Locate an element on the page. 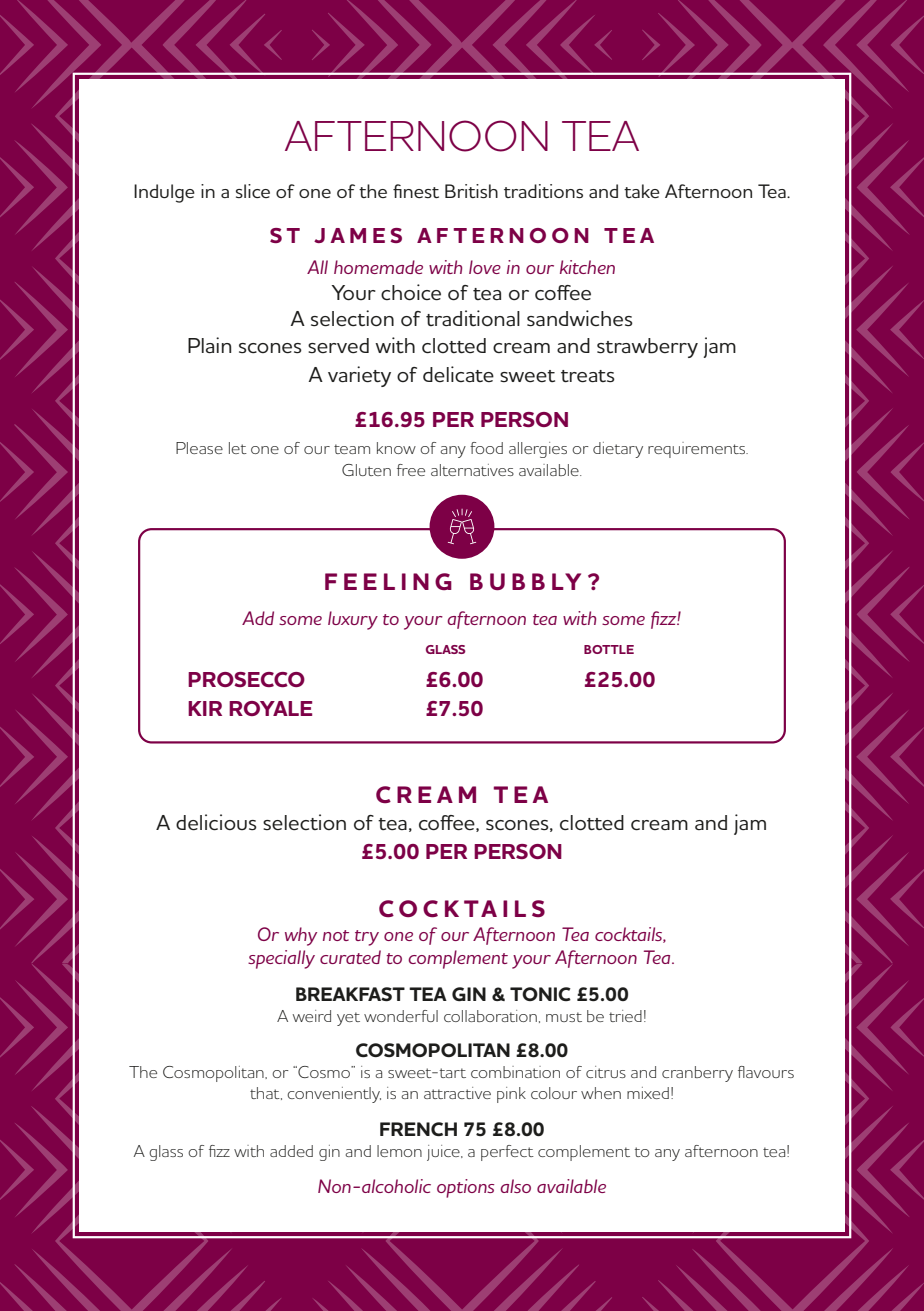 The image size is (924, 1311). take is located at coordinates (642, 191).
